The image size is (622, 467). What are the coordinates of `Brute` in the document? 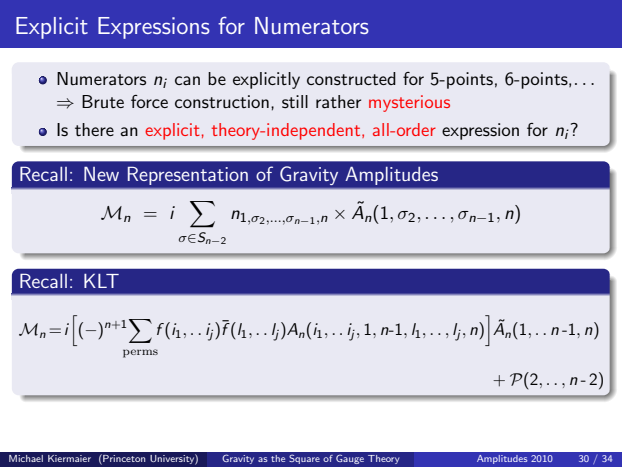 It's located at (103, 101).
